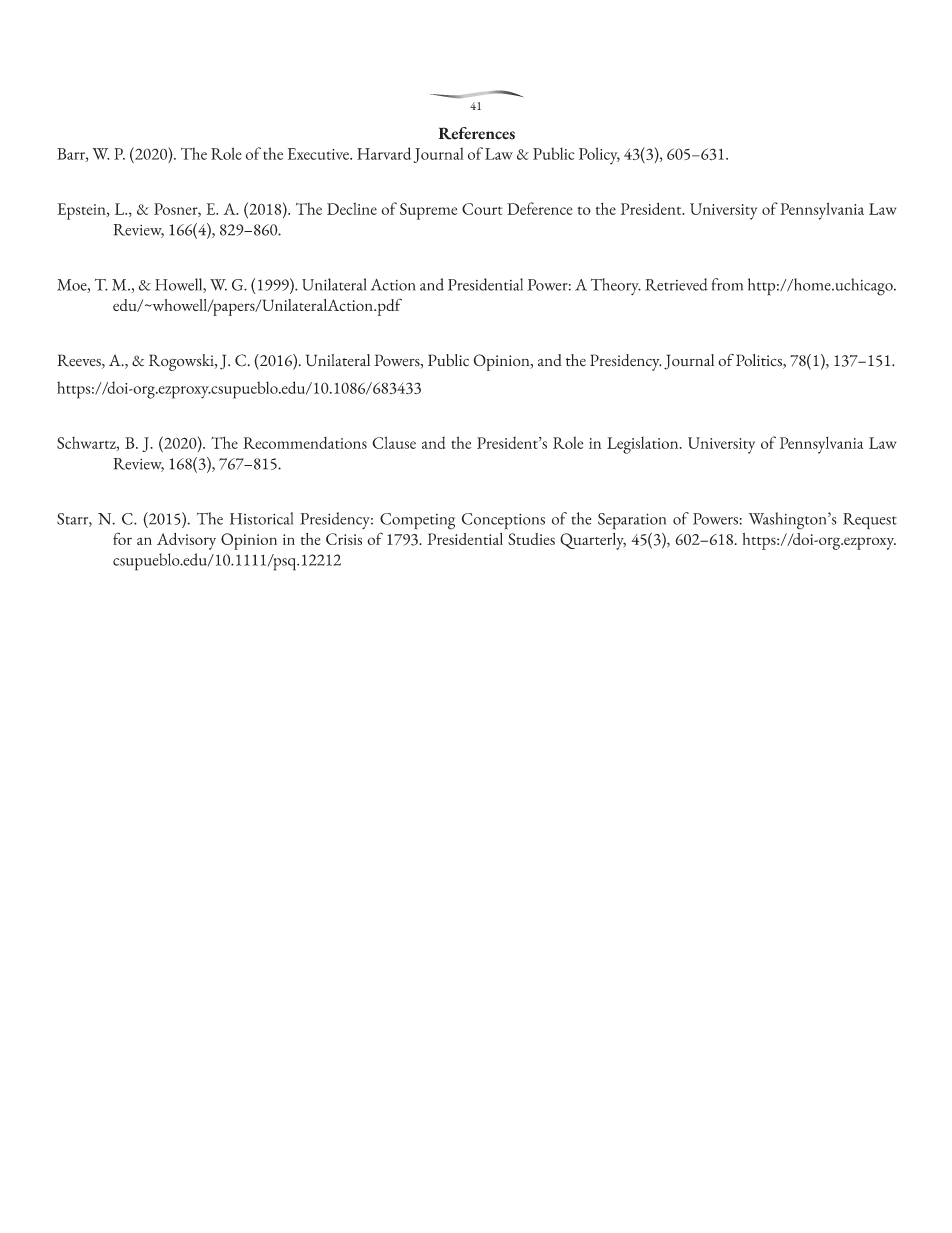 Image resolution: width=952 pixels, height=1233 pixels. What do you see at coordinates (503, 521) in the page?
I see `Conceptions` at bounding box center [503, 521].
